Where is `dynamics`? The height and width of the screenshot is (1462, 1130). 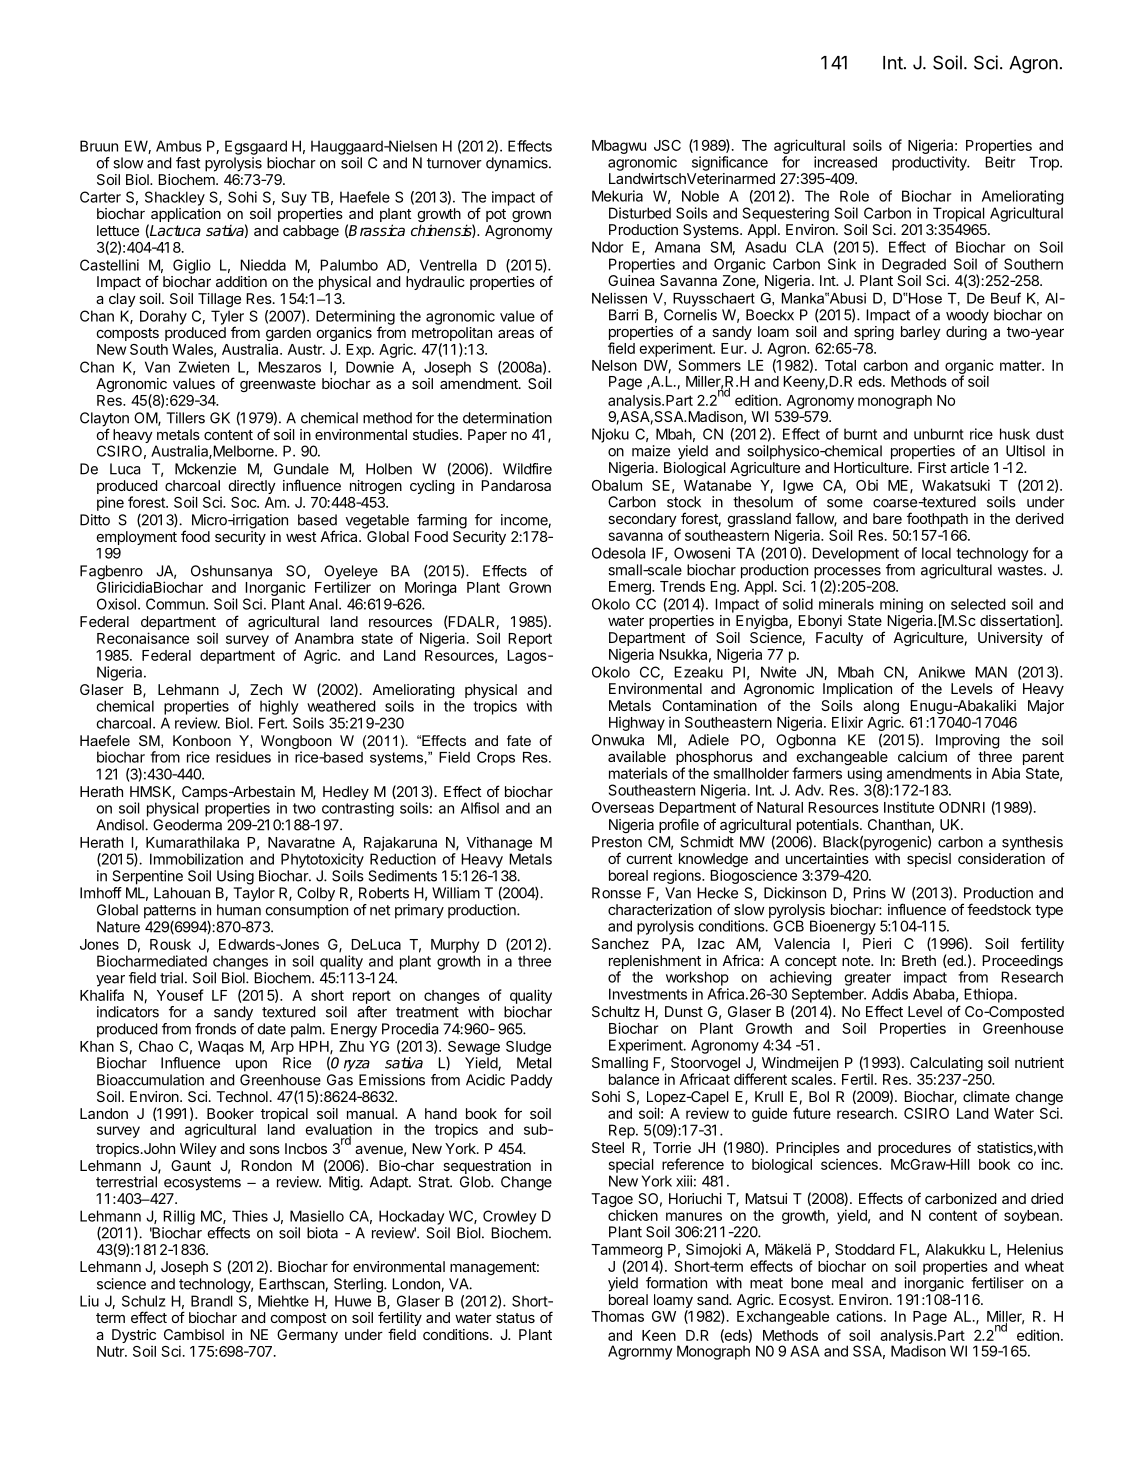 dynamics is located at coordinates (518, 164).
